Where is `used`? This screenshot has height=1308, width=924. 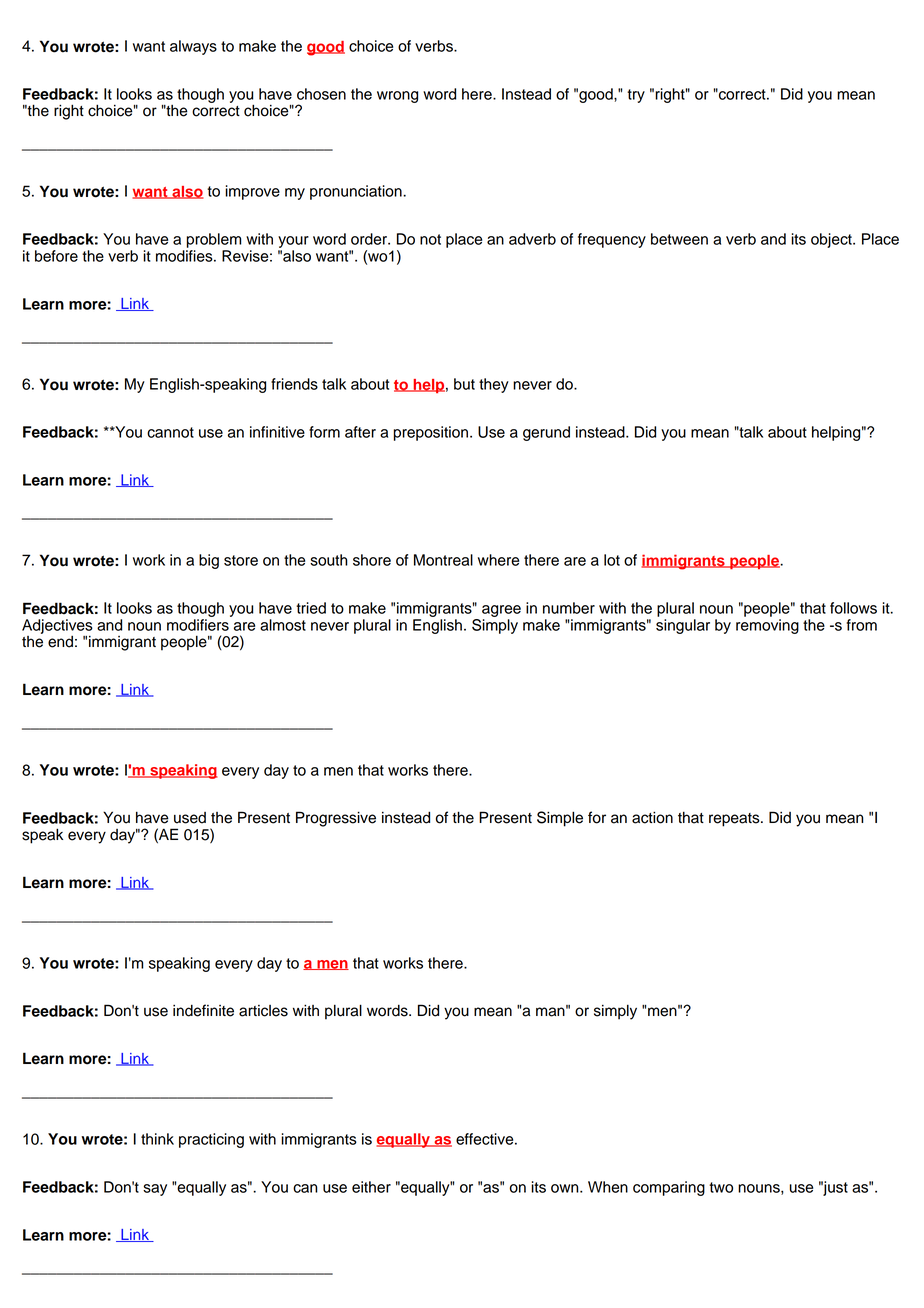
used is located at coordinates (190, 818).
